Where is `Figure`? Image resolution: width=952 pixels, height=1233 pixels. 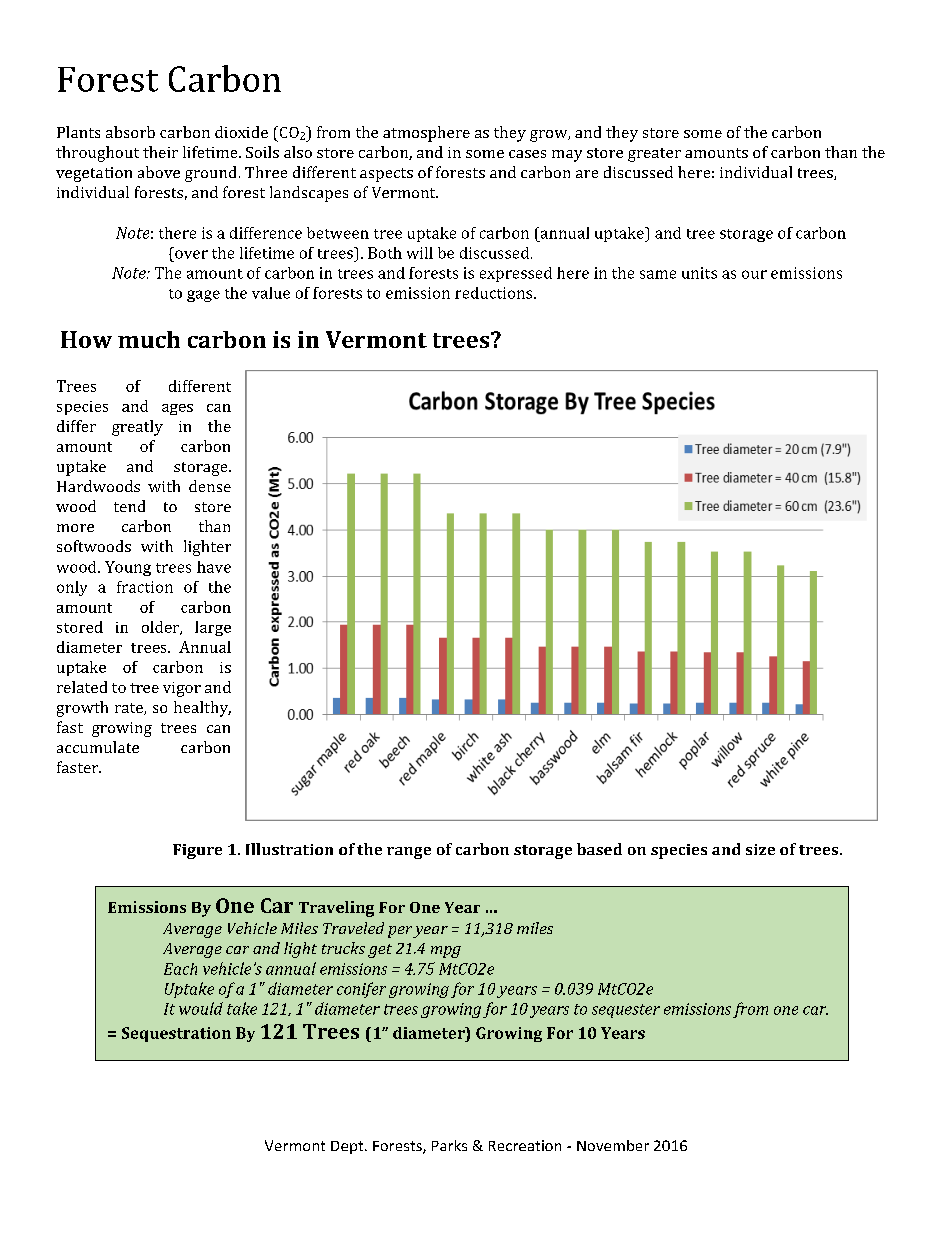
Figure is located at coordinates (197, 851).
